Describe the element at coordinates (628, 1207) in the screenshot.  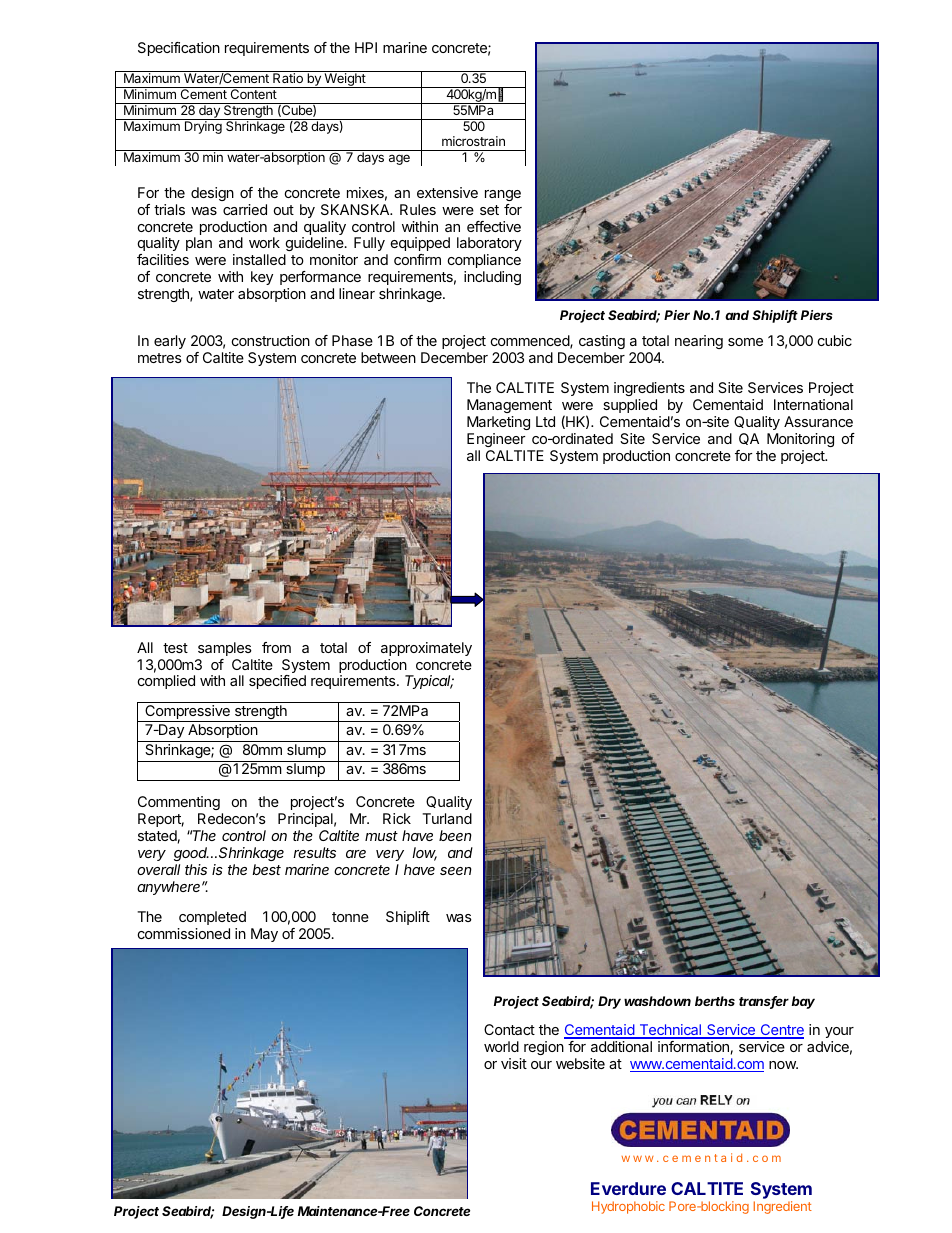
I see `Hydrophobic` at that location.
